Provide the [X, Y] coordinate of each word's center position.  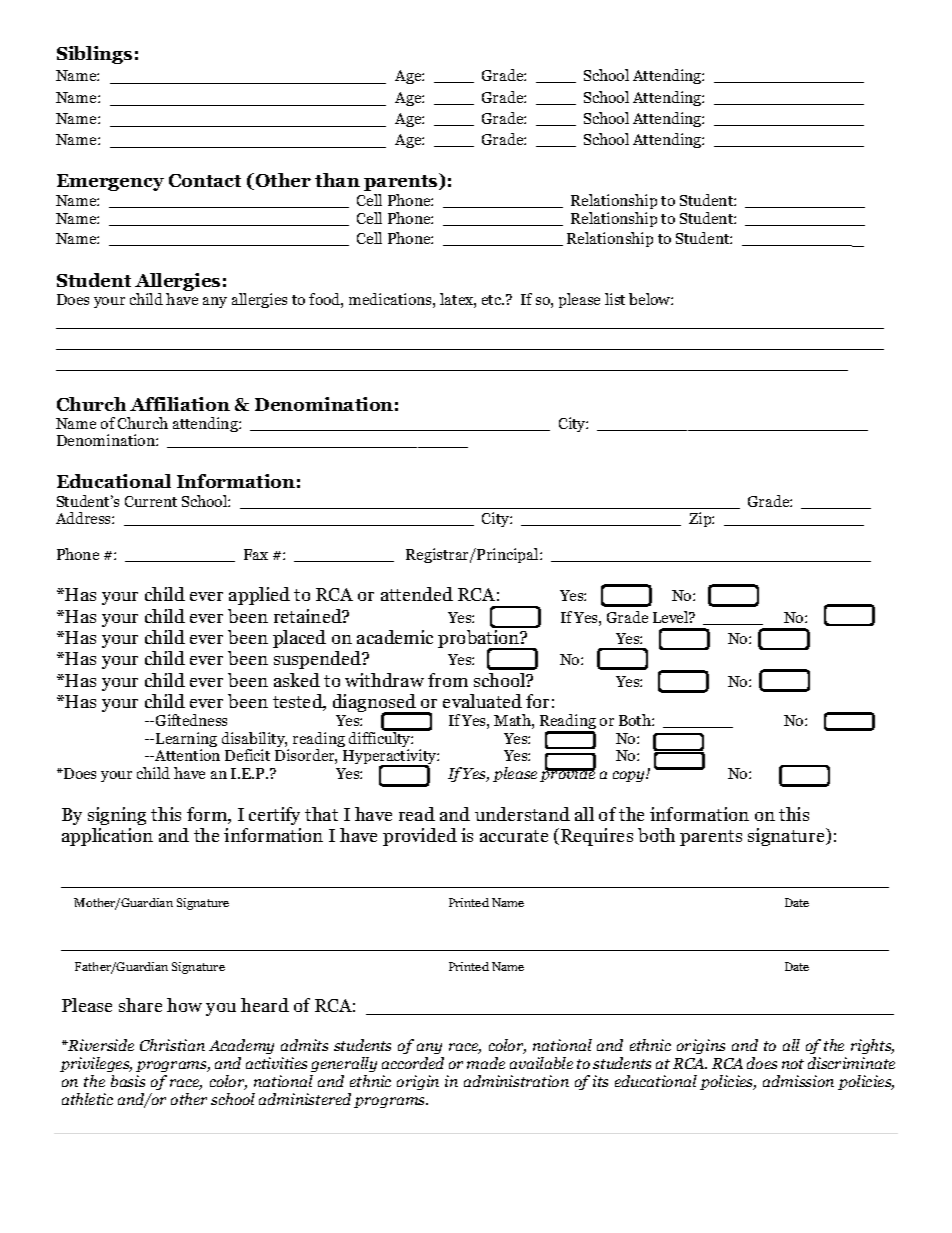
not [793, 1064]
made [486, 1063]
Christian [172, 1045]
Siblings [94, 55]
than [337, 180]
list [615, 299]
